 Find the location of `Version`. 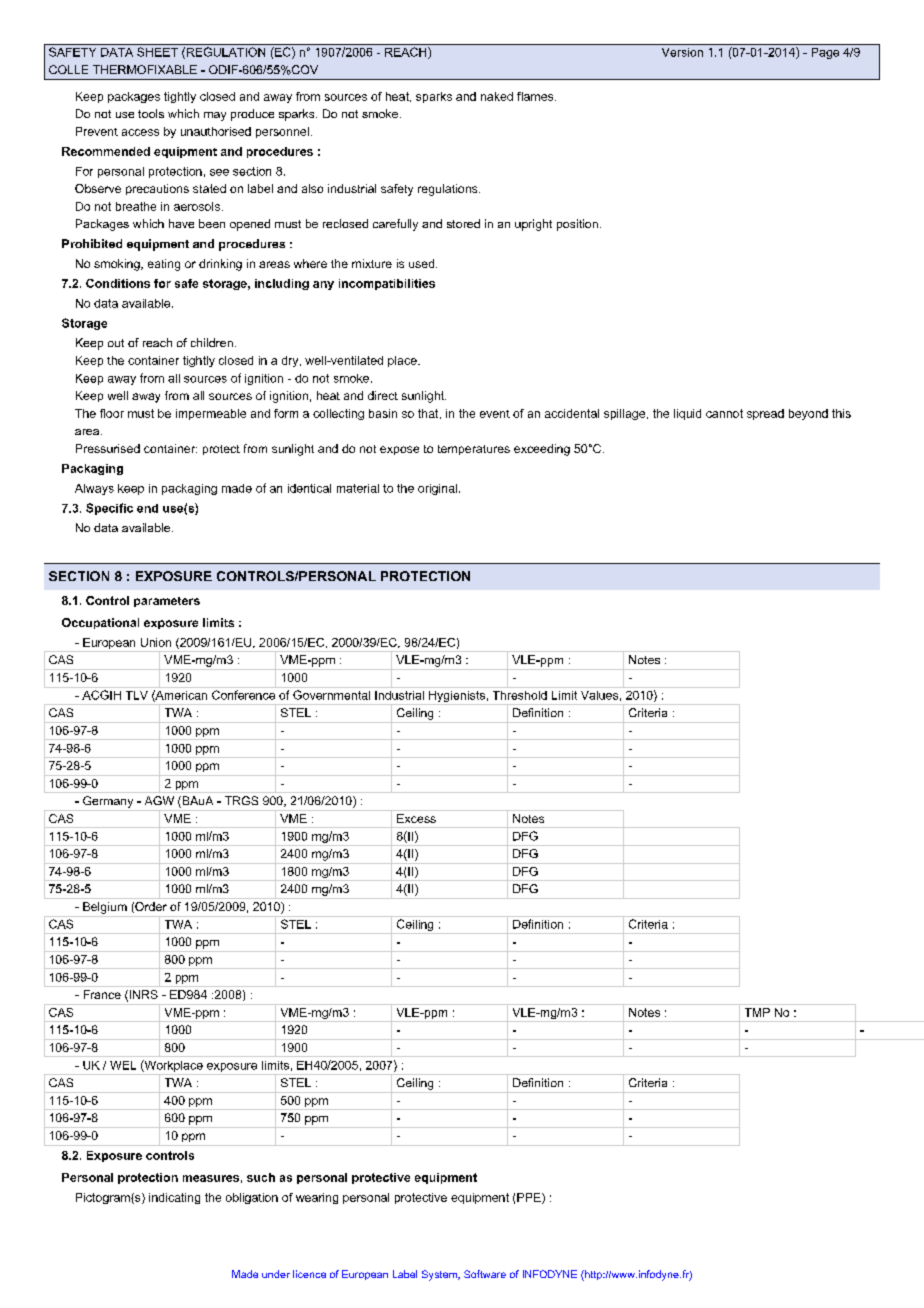

Version is located at coordinates (682, 52).
